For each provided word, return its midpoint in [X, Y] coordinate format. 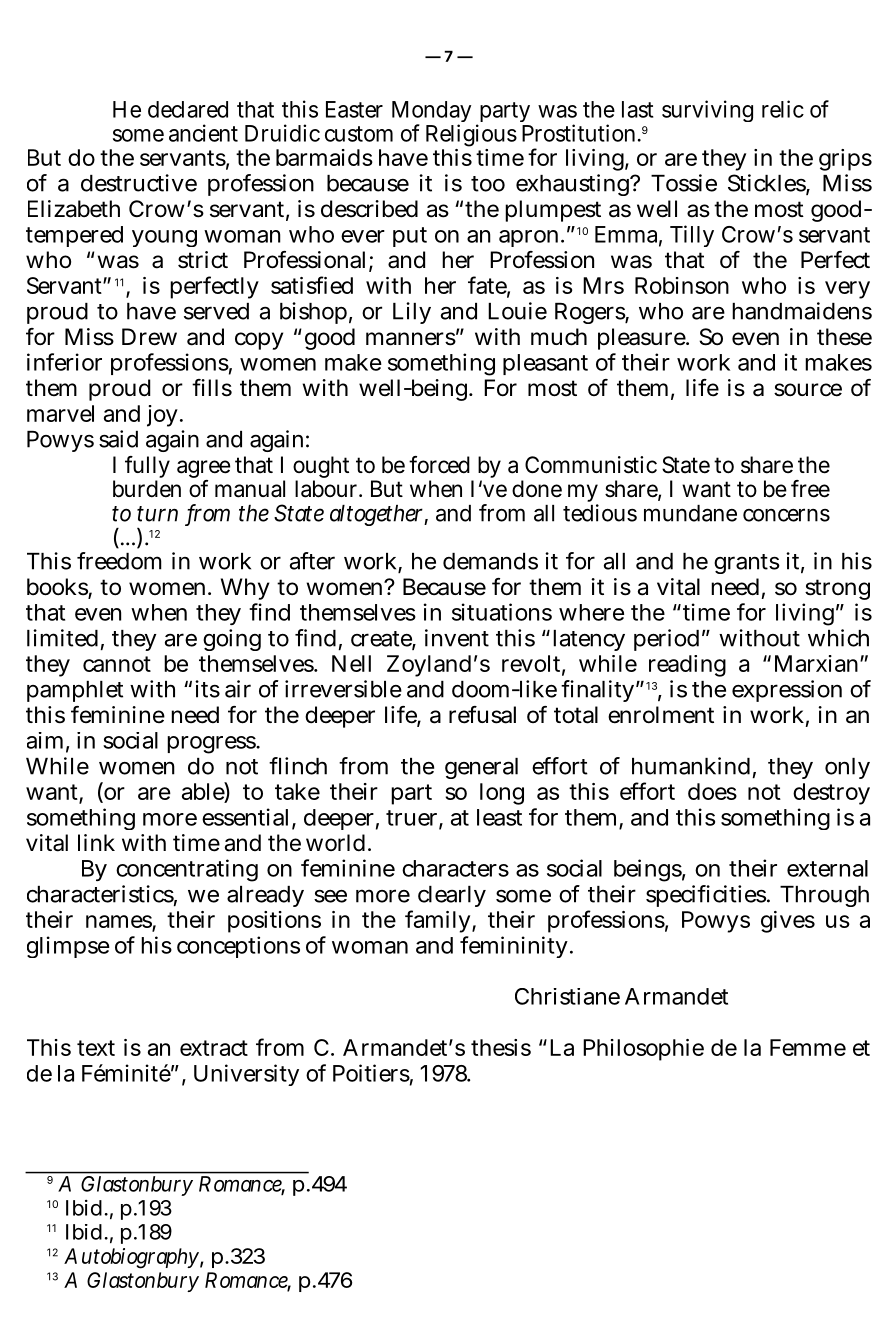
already [265, 896]
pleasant [545, 364]
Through [824, 896]
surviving [707, 111]
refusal [482, 715]
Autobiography [131, 1258]
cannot [117, 664]
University [246, 1075]
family [437, 921]
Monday [431, 113]
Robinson [682, 285]
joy [162, 416]
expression [787, 691]
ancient [203, 133]
